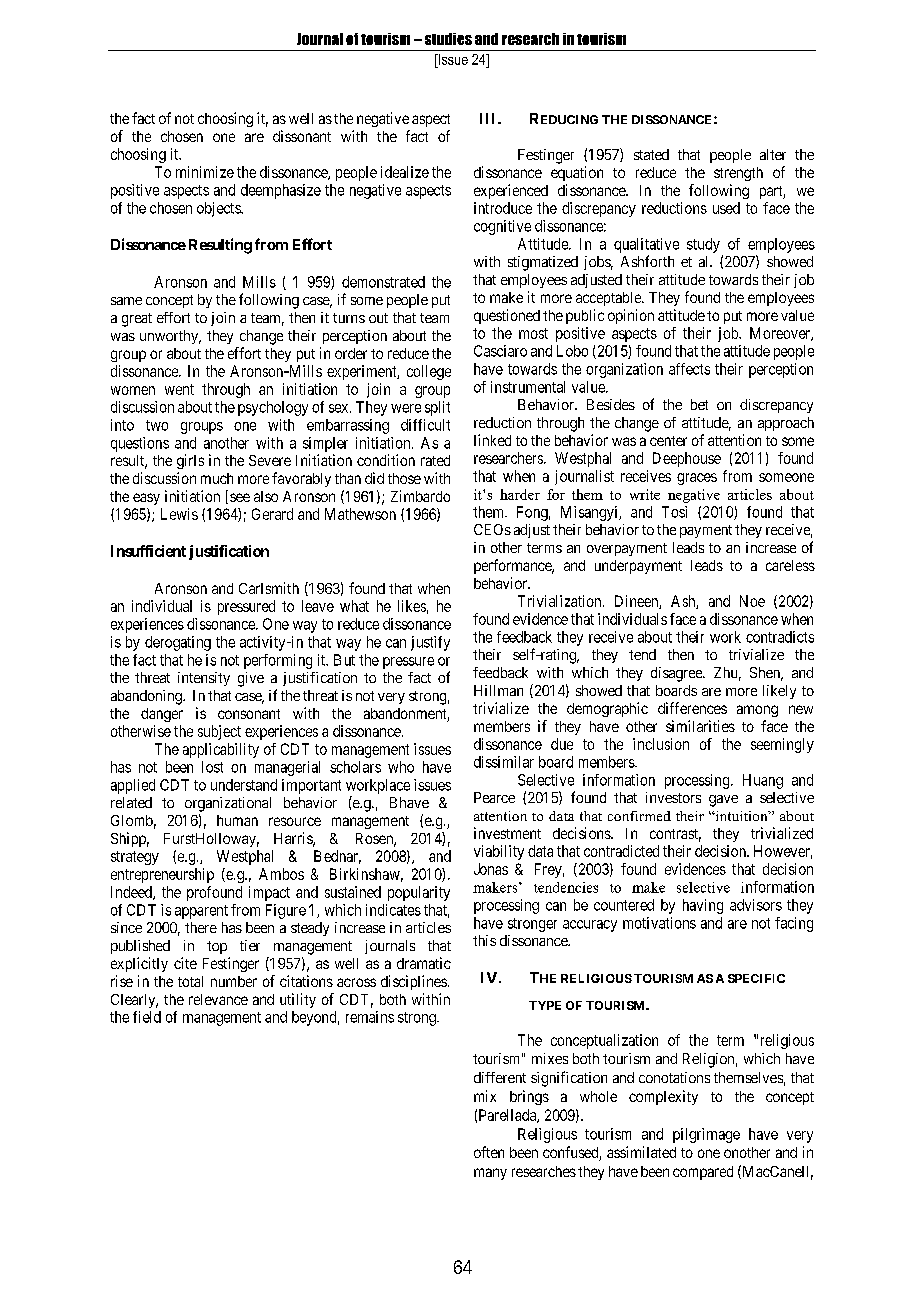 Image resolution: width=924 pixels, height=1308 pixels. What do you see at coordinates (699, 404) in the page?
I see `bet` at bounding box center [699, 404].
